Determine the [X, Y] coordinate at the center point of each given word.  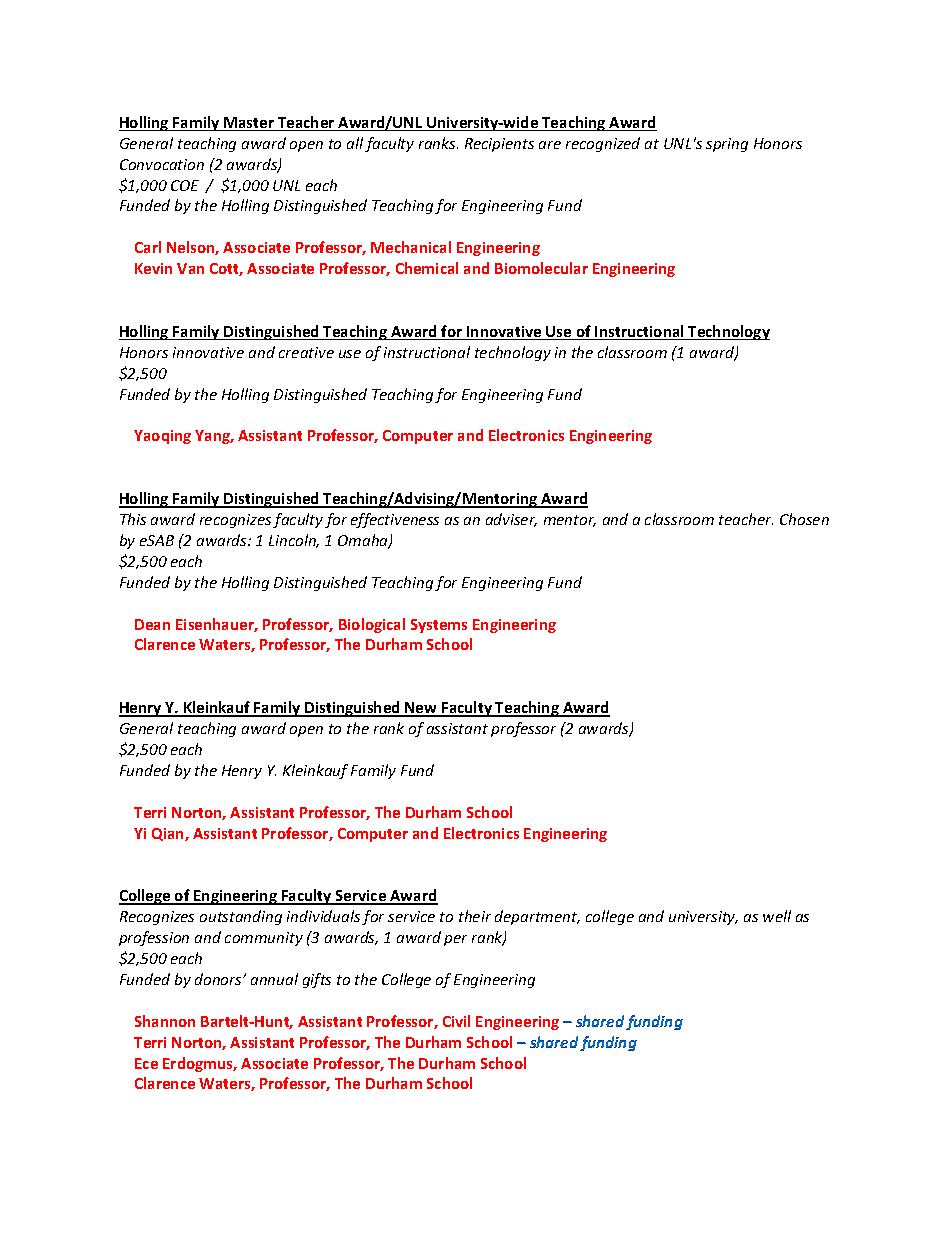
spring [727, 145]
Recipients [499, 145]
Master [249, 124]
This [133, 519]
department [537, 917]
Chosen [804, 519]
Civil [456, 1021]
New [421, 709]
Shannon [165, 1021]
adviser [511, 520]
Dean [152, 624]
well [777, 916]
